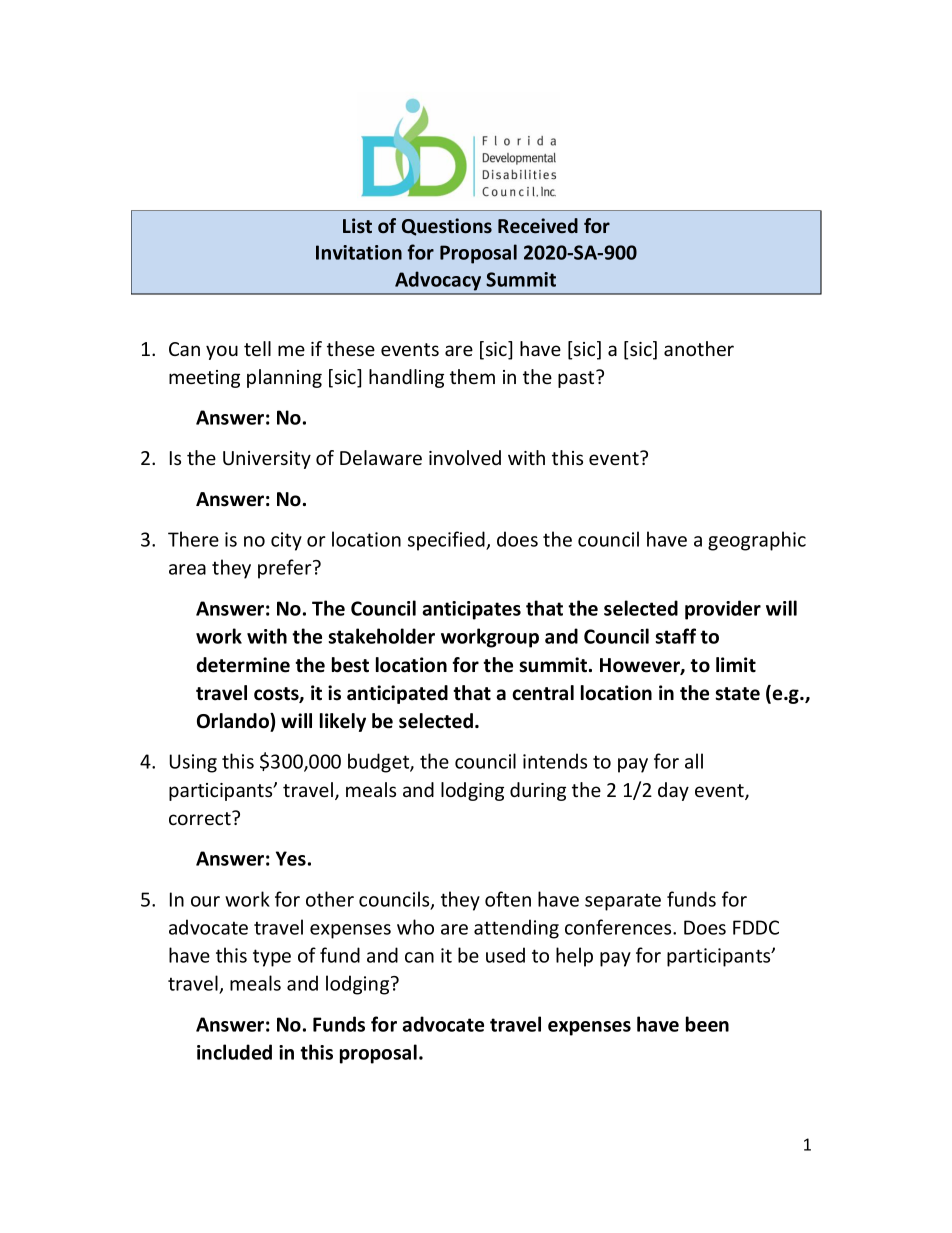 The width and height of the document is (952, 1233). What do you see at coordinates (623, 902) in the document?
I see `separate` at bounding box center [623, 902].
